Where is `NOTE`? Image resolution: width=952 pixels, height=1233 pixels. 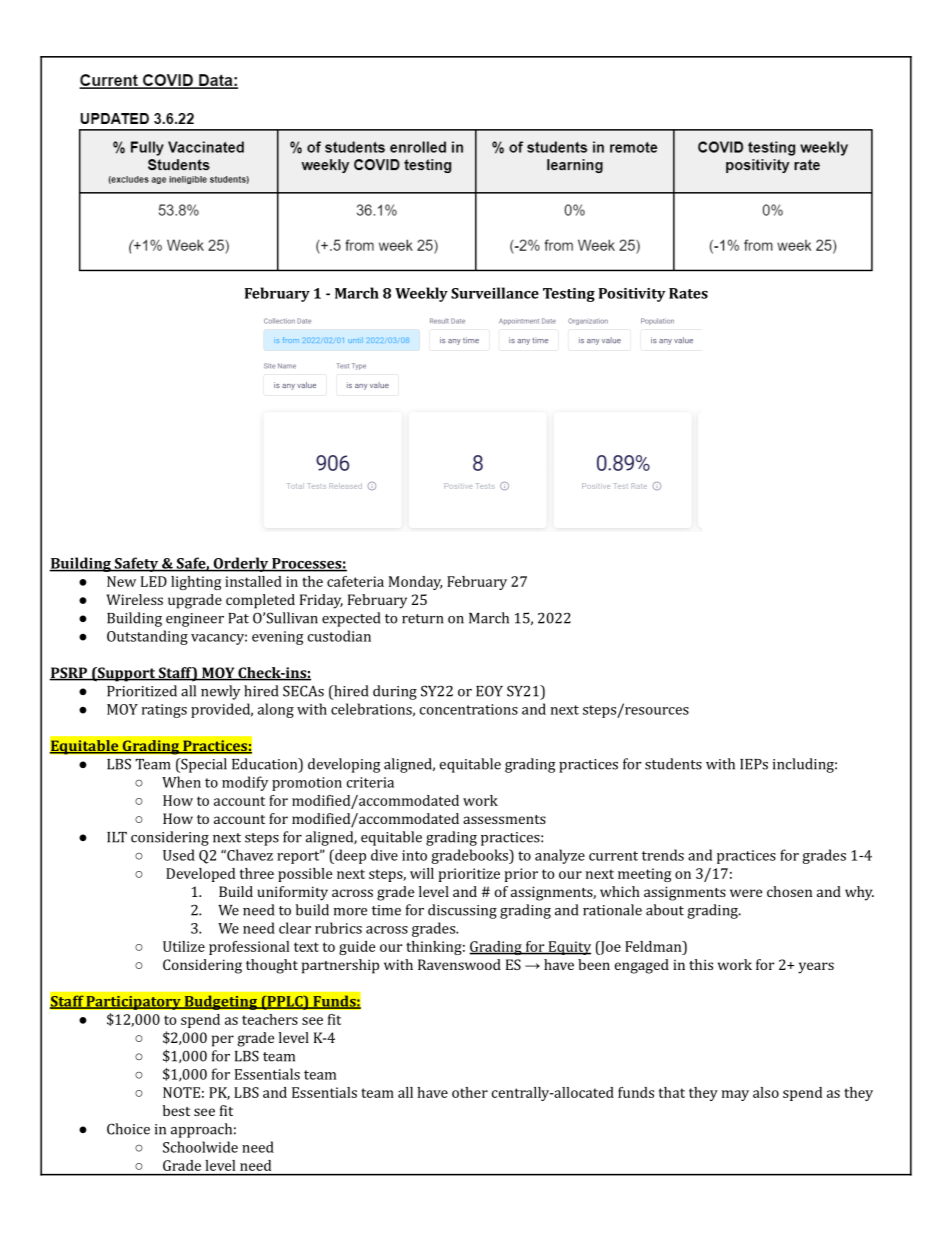 NOTE is located at coordinates (181, 1092).
